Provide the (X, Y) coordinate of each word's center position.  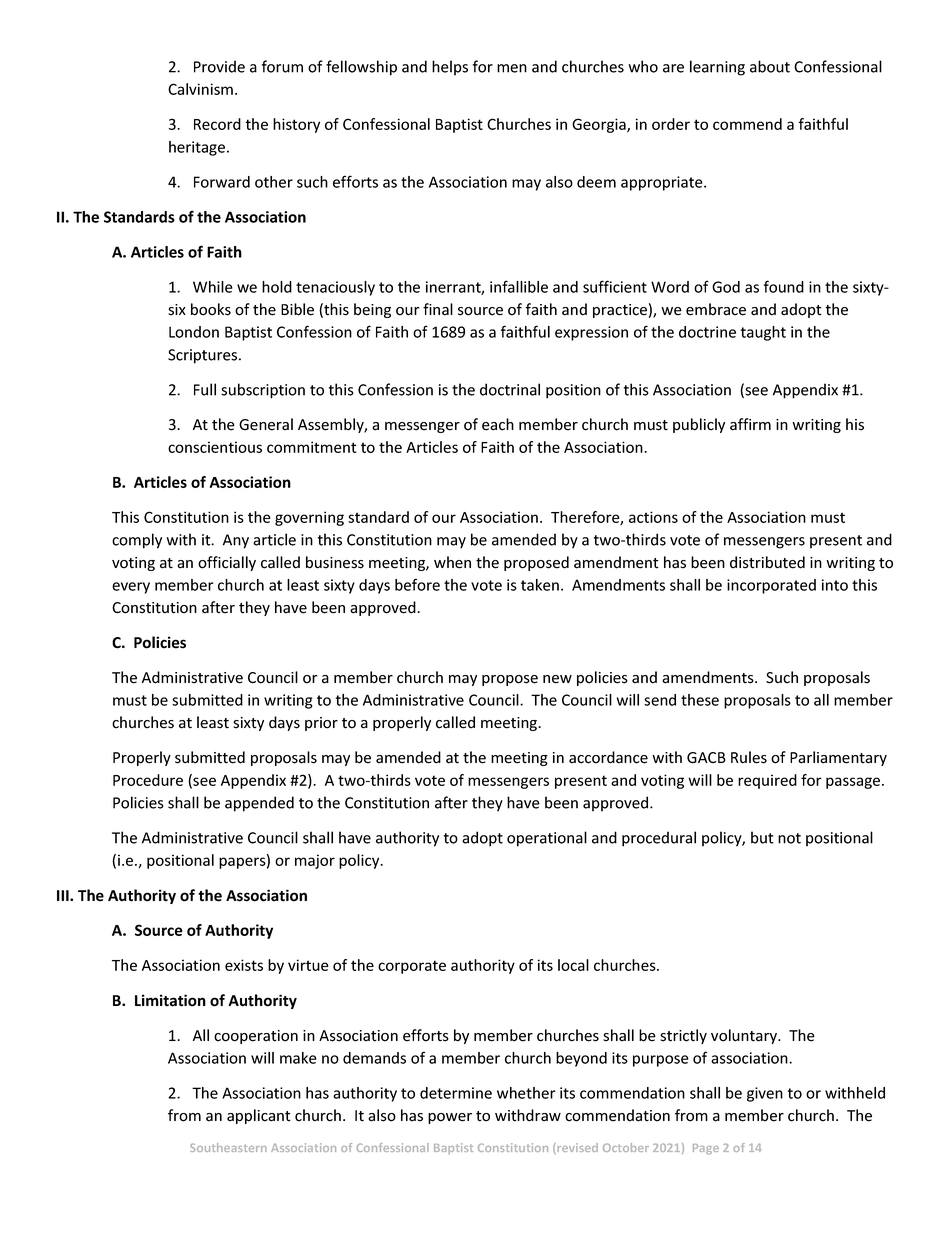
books (211, 309)
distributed (767, 562)
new (557, 679)
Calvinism (200, 89)
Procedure (148, 780)
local (573, 965)
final (438, 309)
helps (450, 68)
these (700, 700)
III (64, 895)
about (770, 66)
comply (137, 541)
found (784, 286)
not (789, 838)
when (452, 562)
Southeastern (228, 1147)
